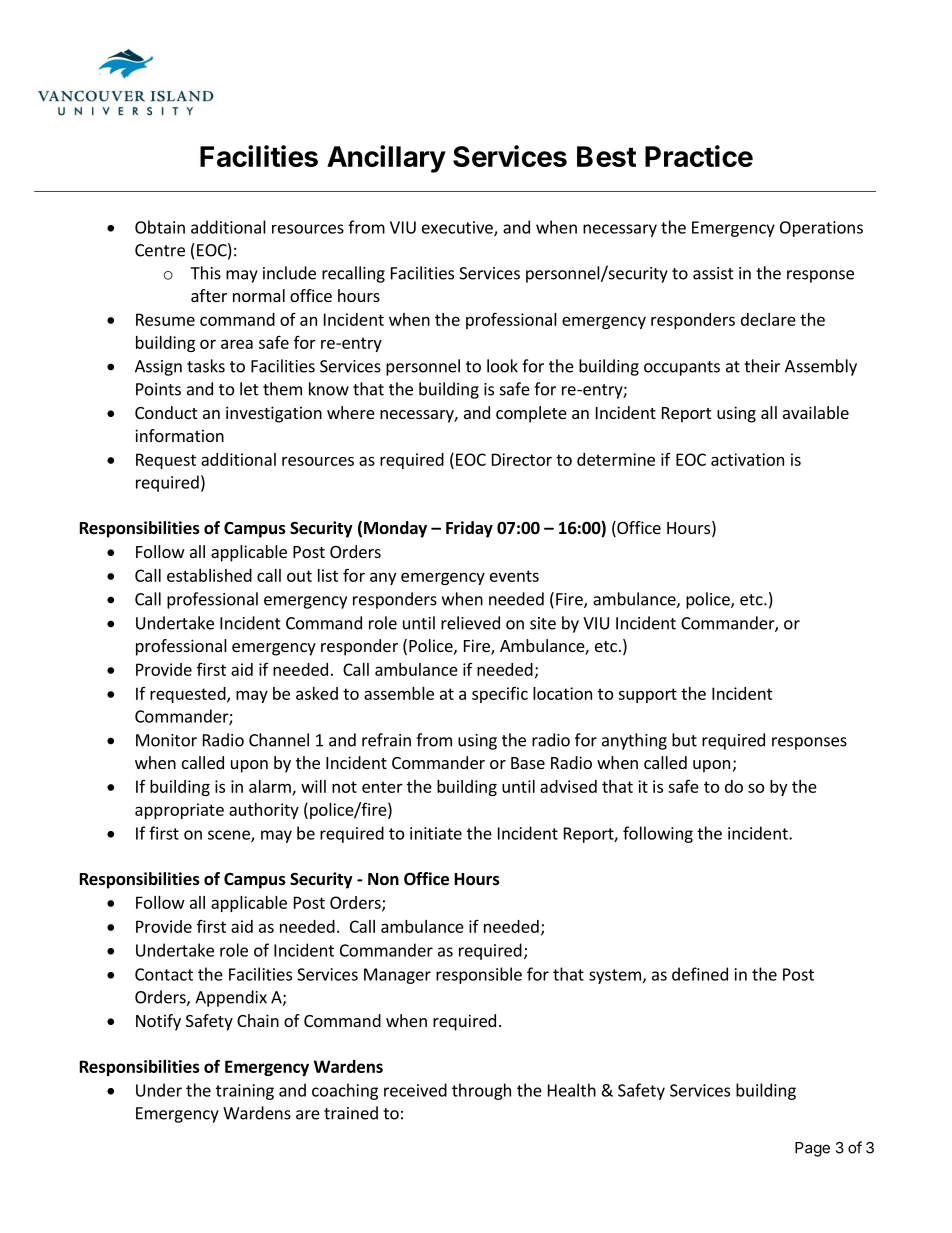 This image has height=1233, width=952. Describe the element at coordinates (317, 693) in the image. I see `asked` at that location.
